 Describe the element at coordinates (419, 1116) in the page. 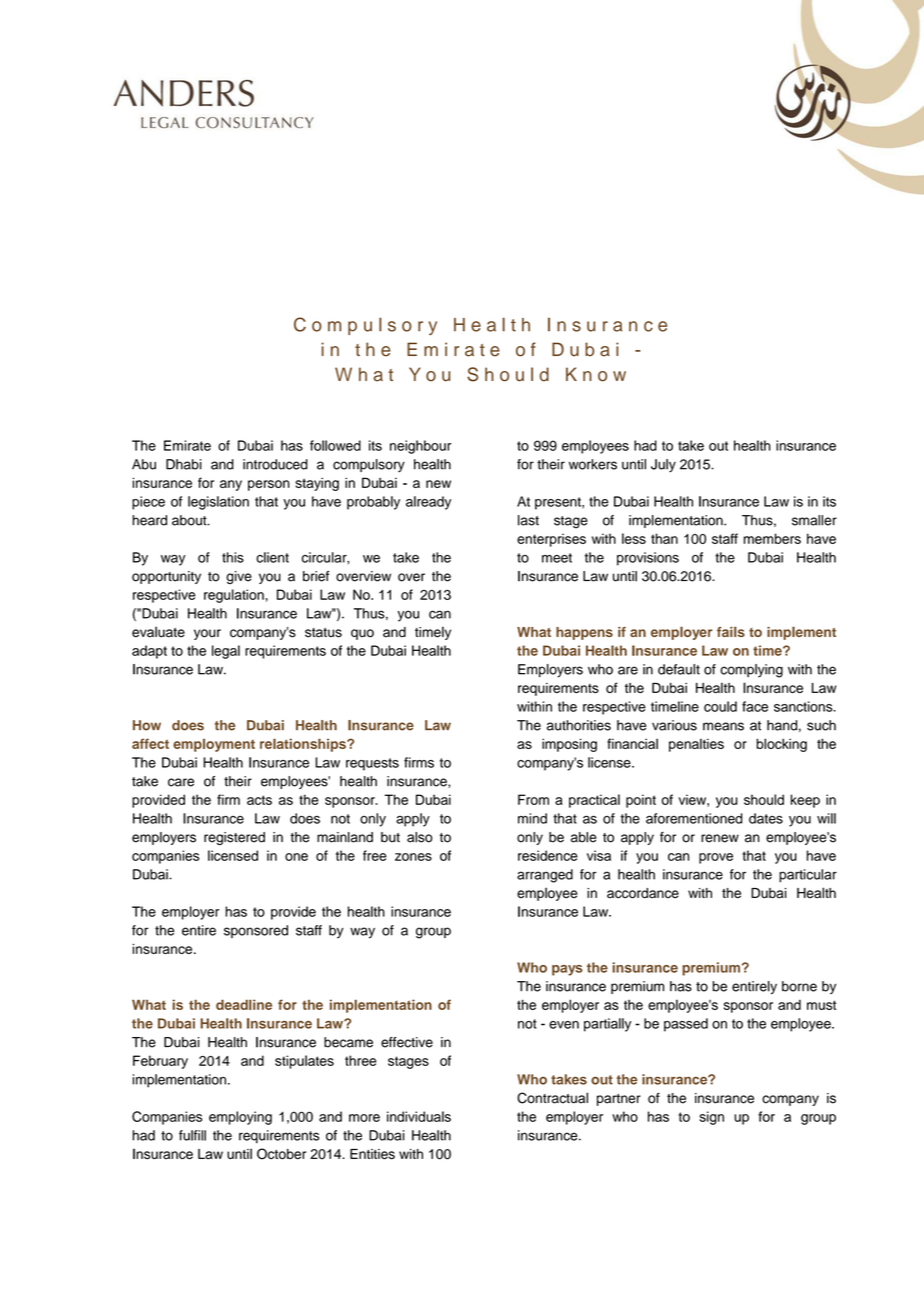

I see `individuals` at that location.
